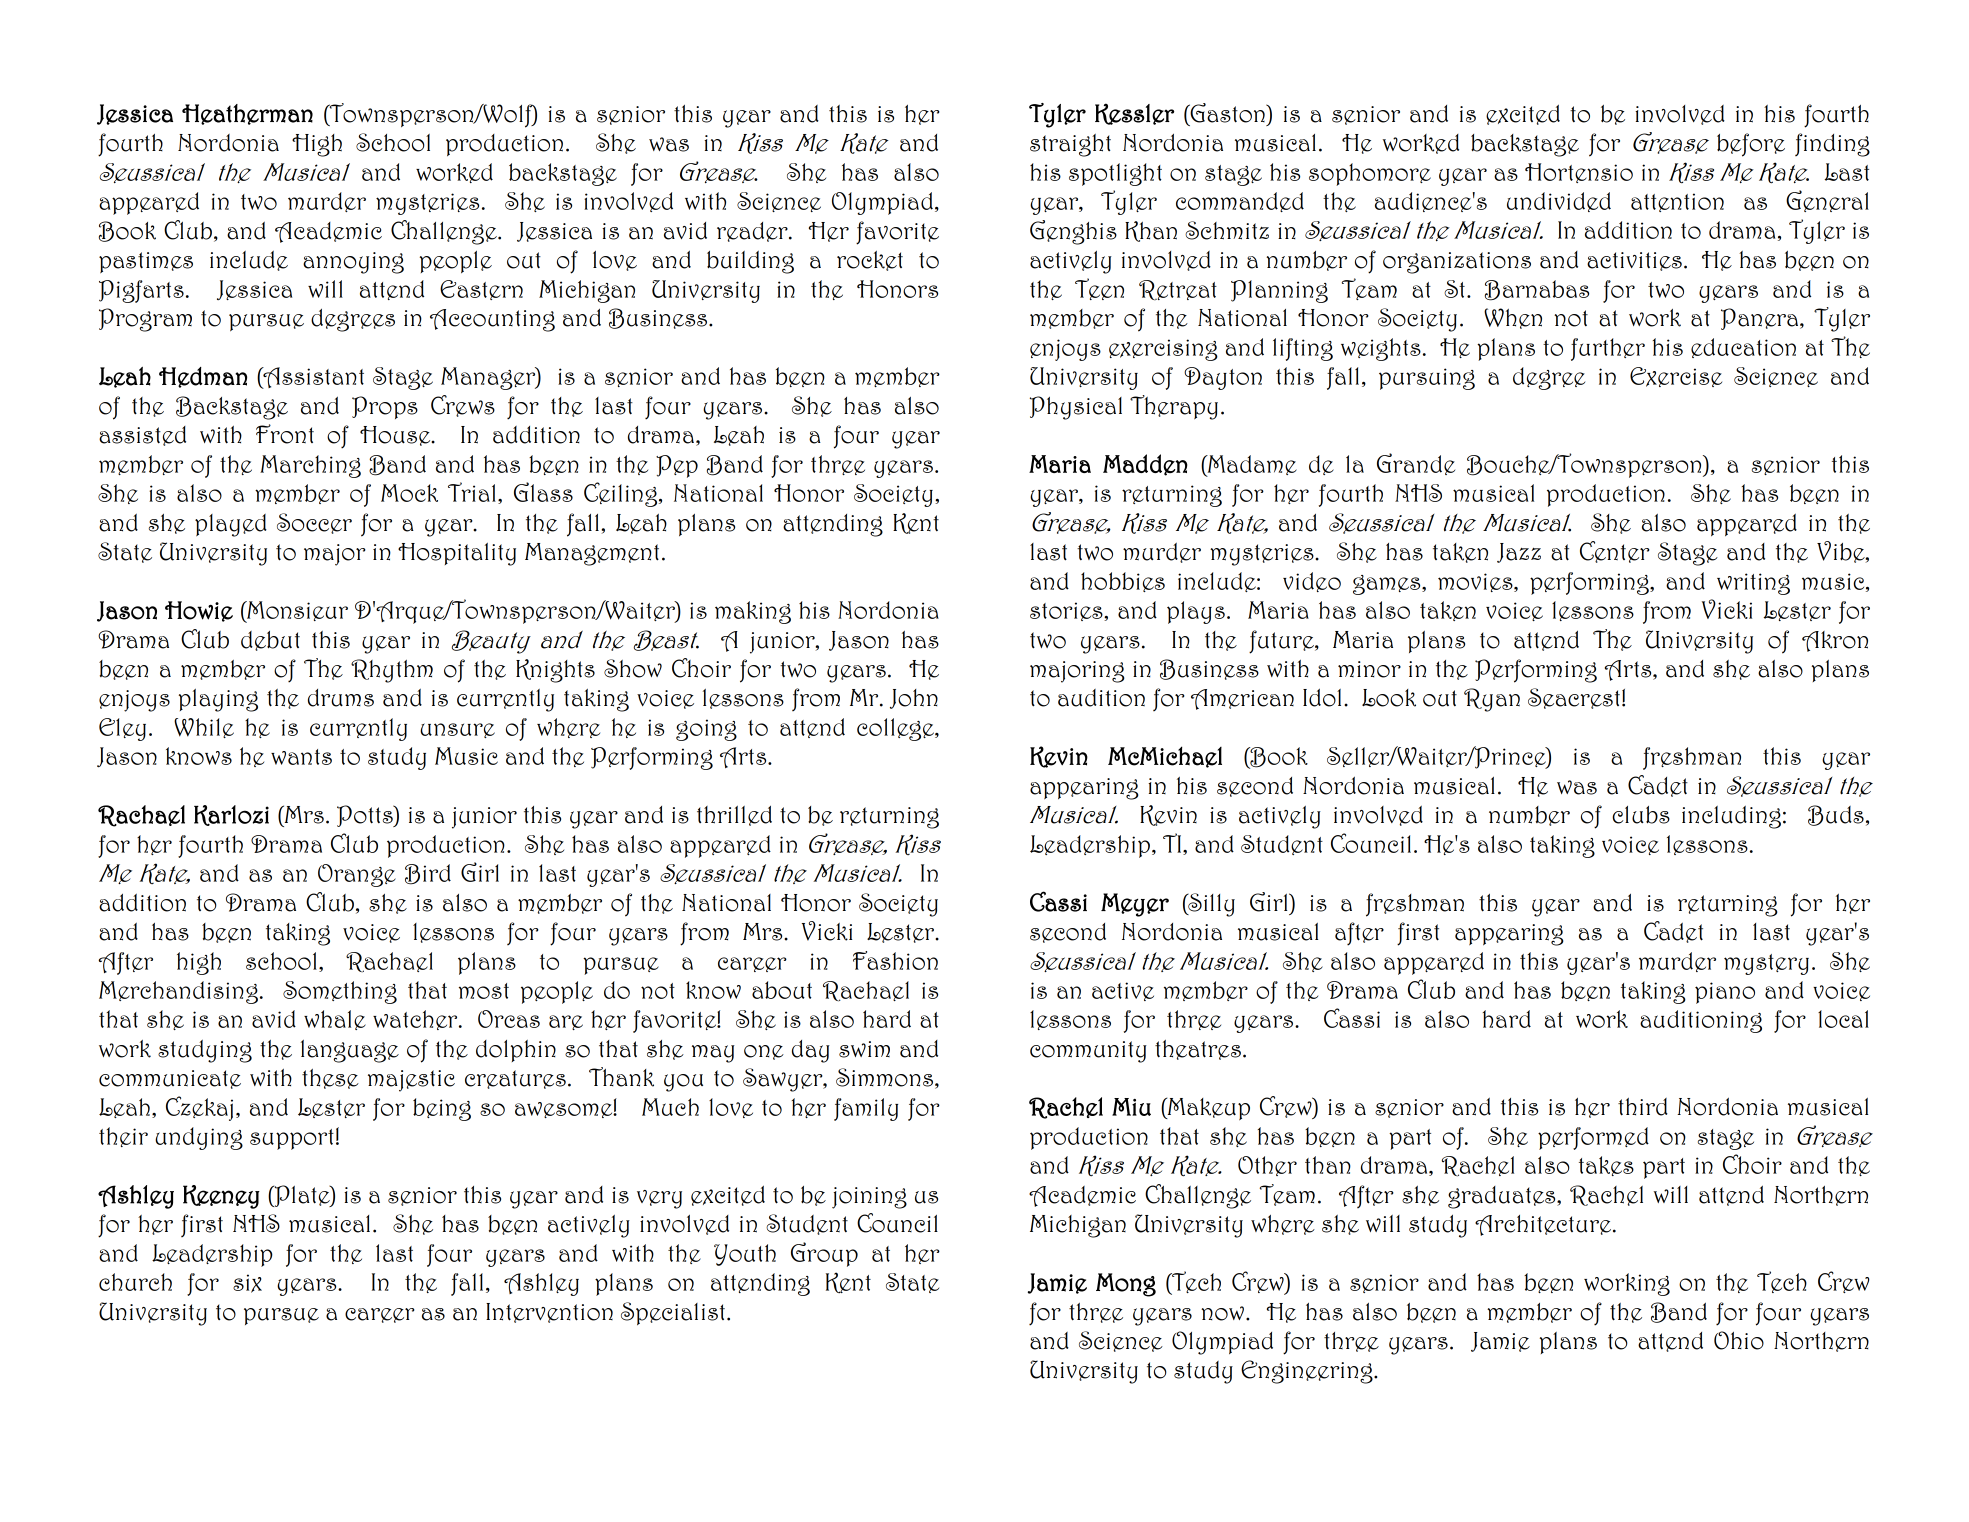 This document has height=1522, width=1969. Describe the element at coordinates (1643, 1107) in the document. I see `third` at that location.
